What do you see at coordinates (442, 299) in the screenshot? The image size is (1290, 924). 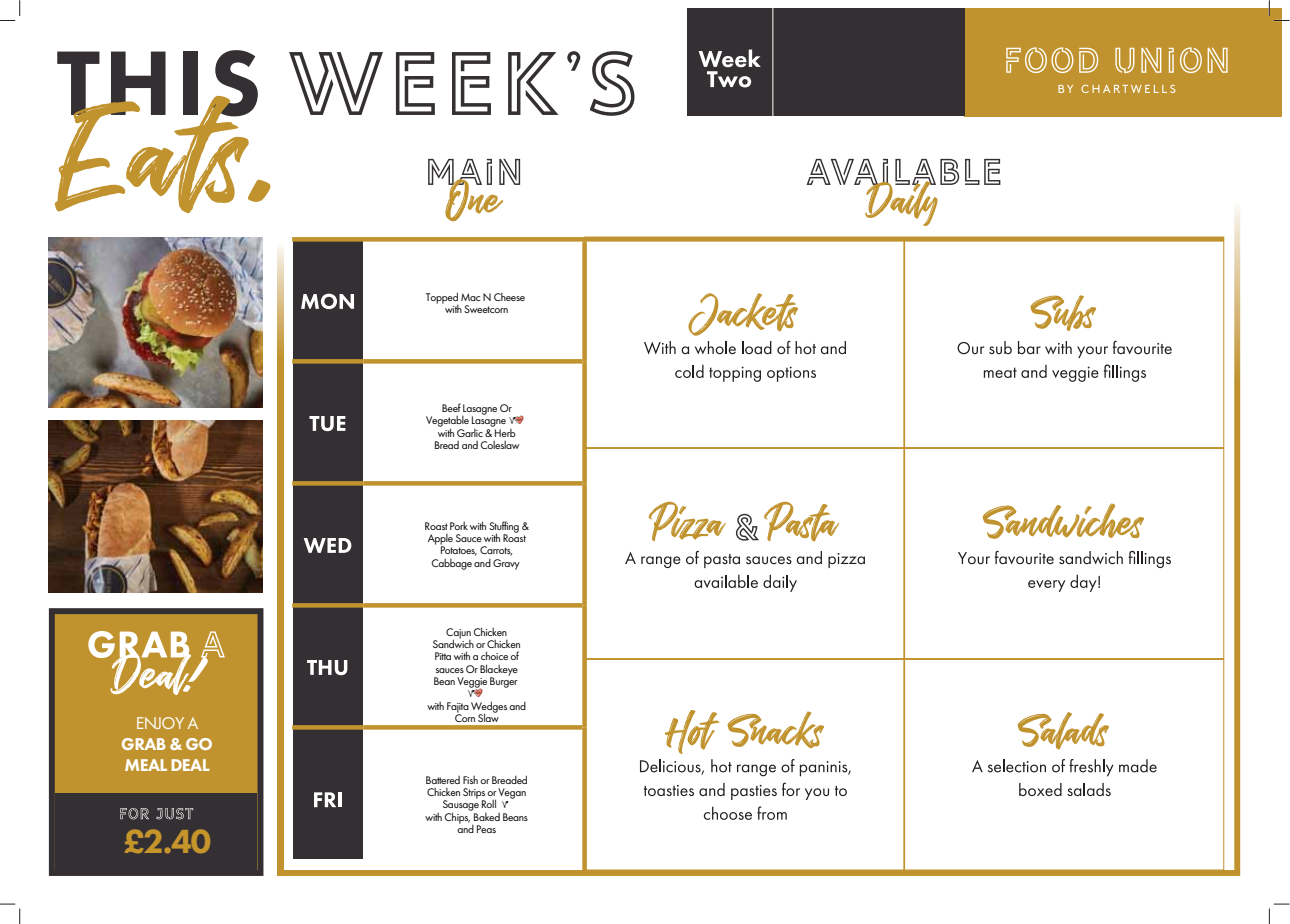 I see `Topped` at bounding box center [442, 299].
